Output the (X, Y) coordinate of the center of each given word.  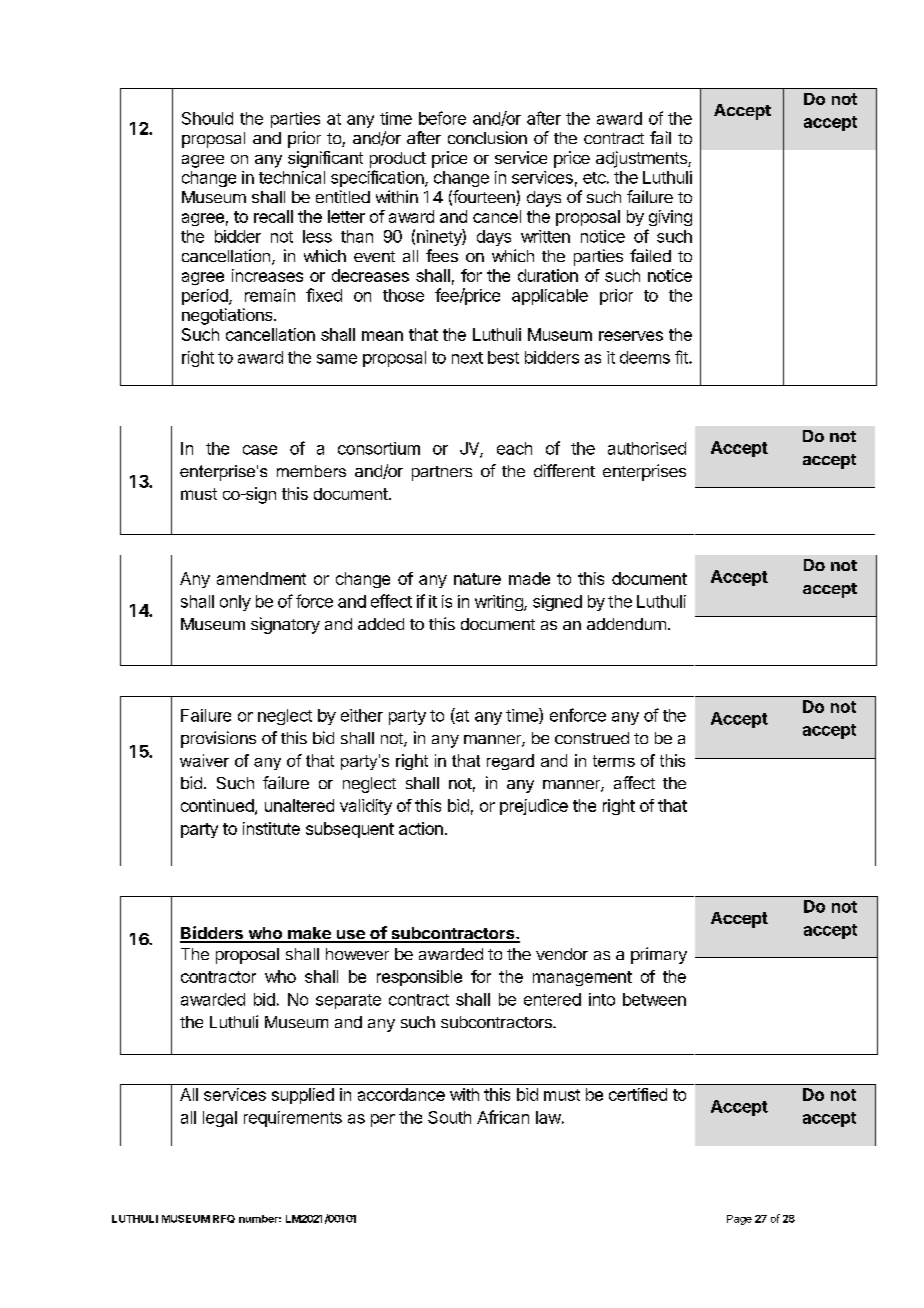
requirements (293, 1119)
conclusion (487, 137)
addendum (626, 624)
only (235, 603)
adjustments (642, 159)
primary (659, 955)
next (467, 358)
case (260, 450)
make (309, 934)
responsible (419, 978)
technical (292, 177)
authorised (647, 448)
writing (500, 603)
